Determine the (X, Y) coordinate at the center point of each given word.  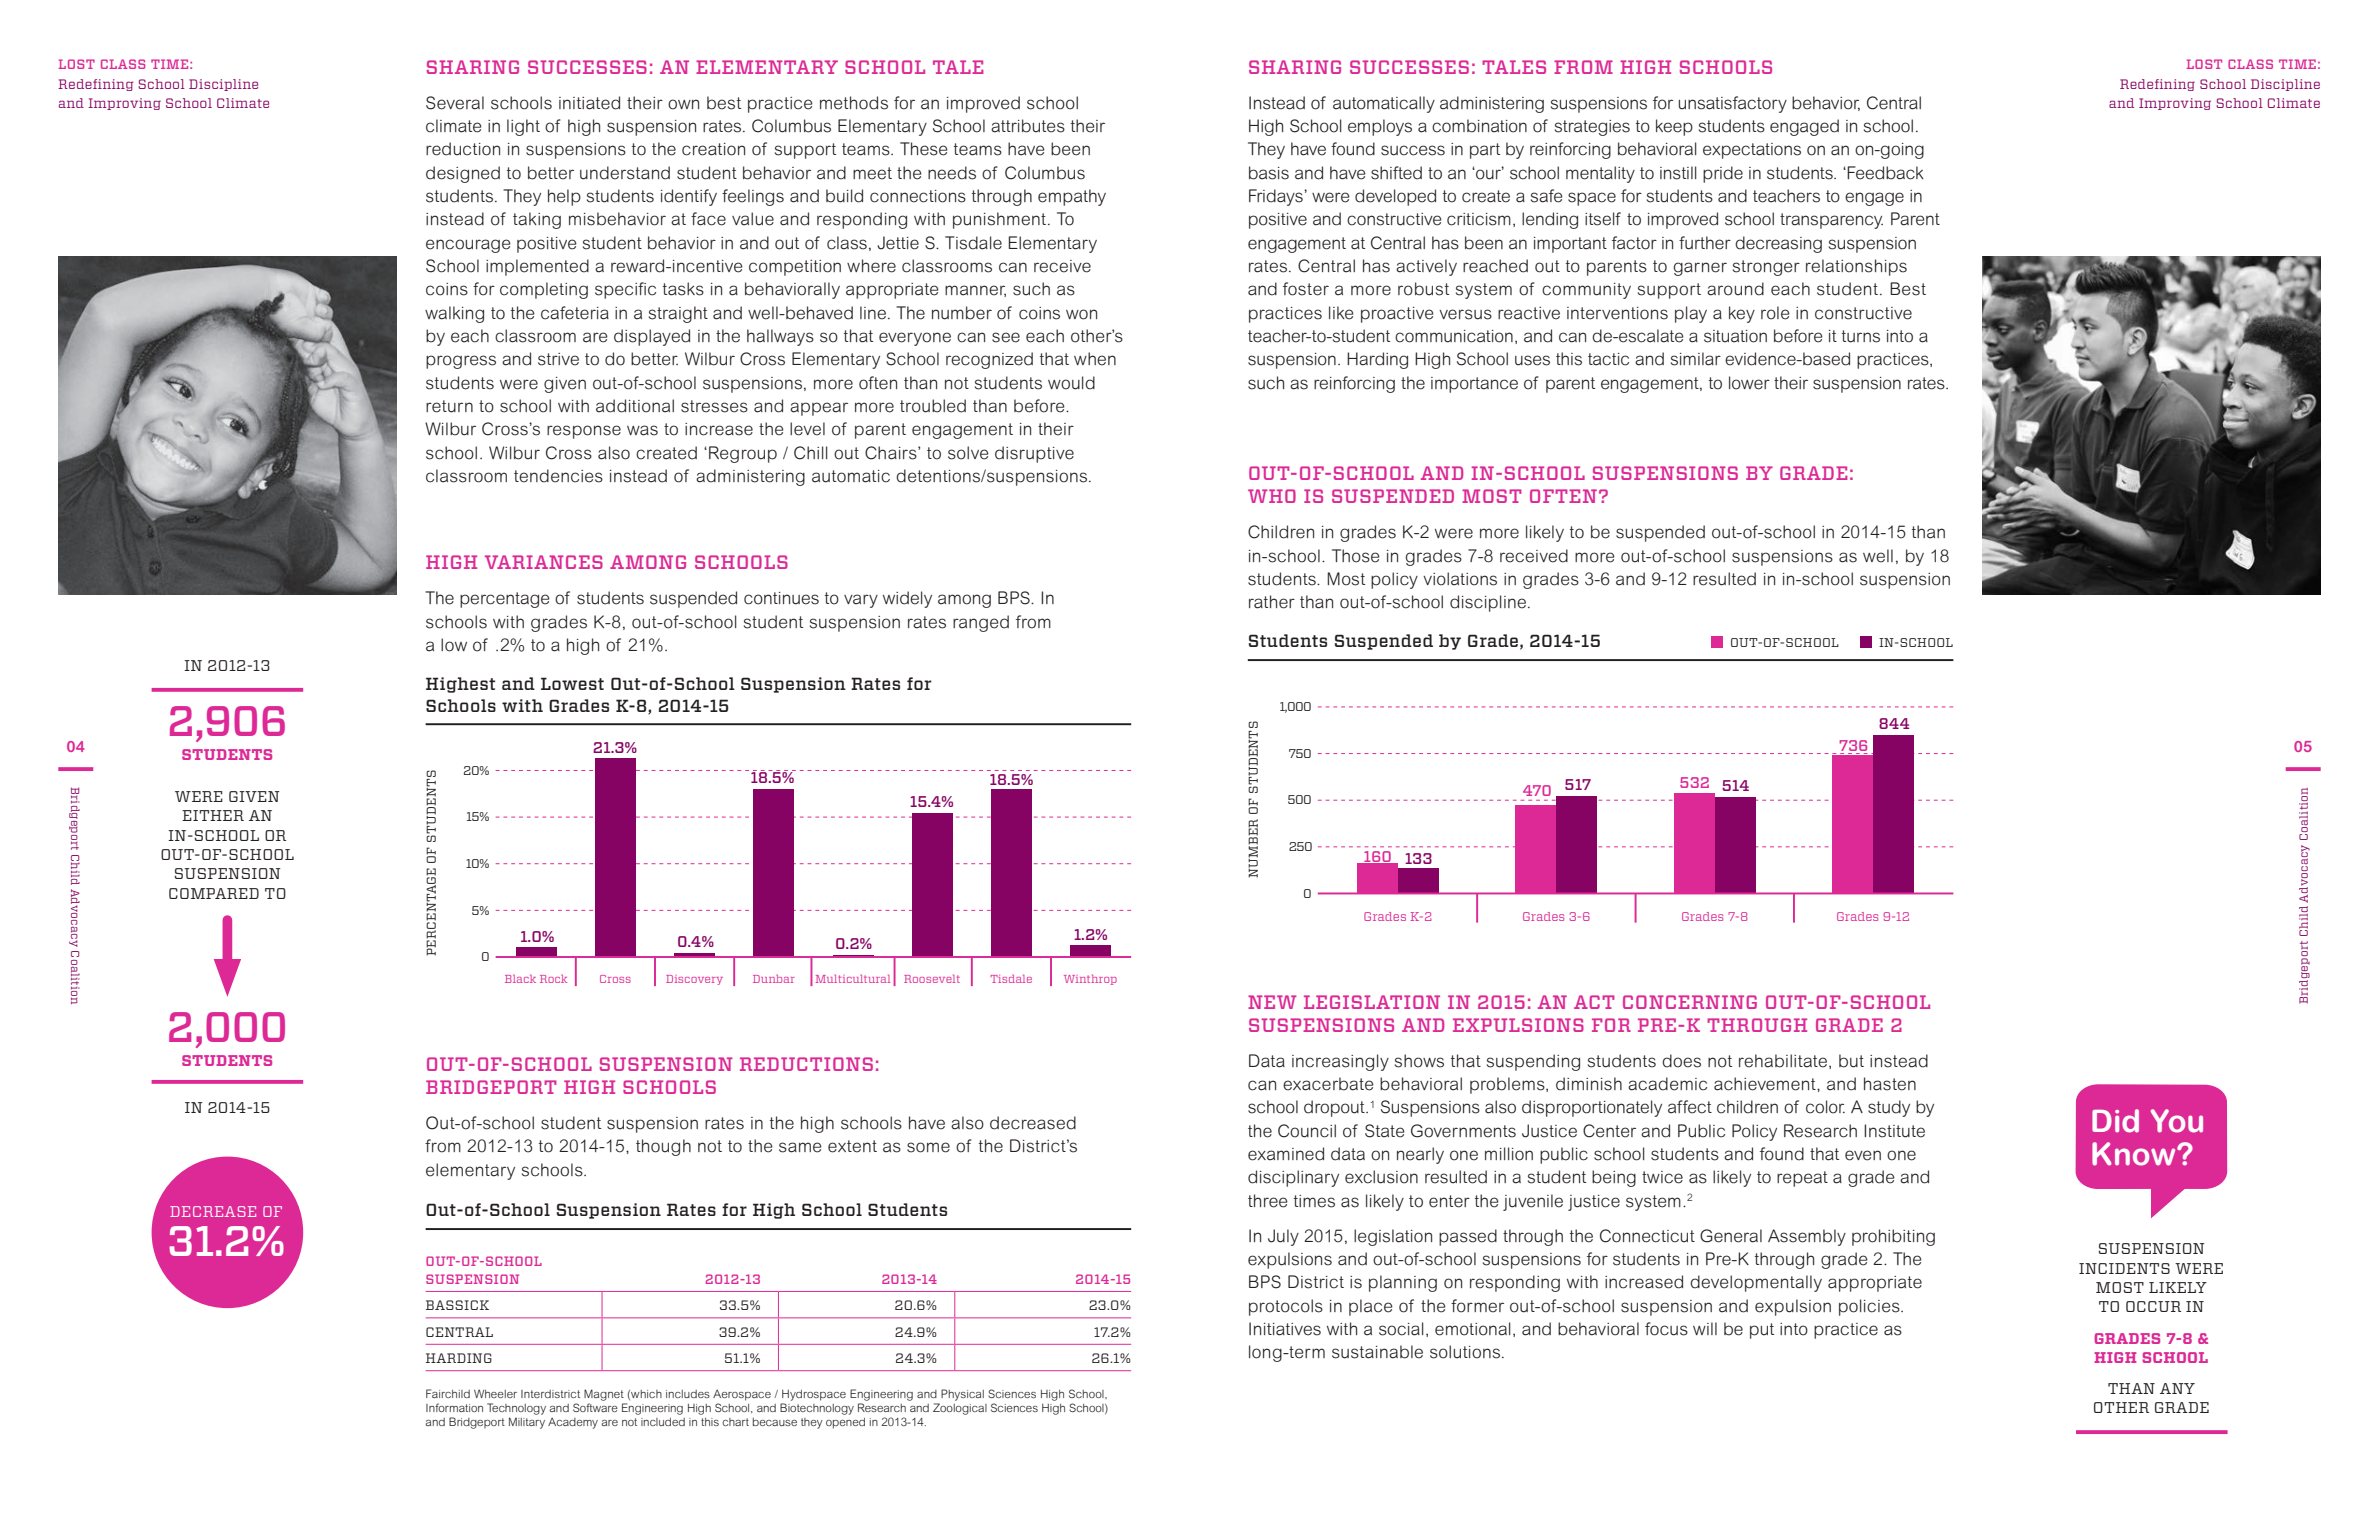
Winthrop (1090, 979)
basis (1269, 173)
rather (1272, 602)
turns (1861, 336)
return (449, 406)
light (523, 127)
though (663, 1147)
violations (1460, 579)
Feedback (1885, 173)
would (1071, 383)
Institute (1894, 1131)
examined (1286, 1154)
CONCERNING (1690, 1002)
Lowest (572, 683)
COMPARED (214, 893)
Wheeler (495, 1393)
